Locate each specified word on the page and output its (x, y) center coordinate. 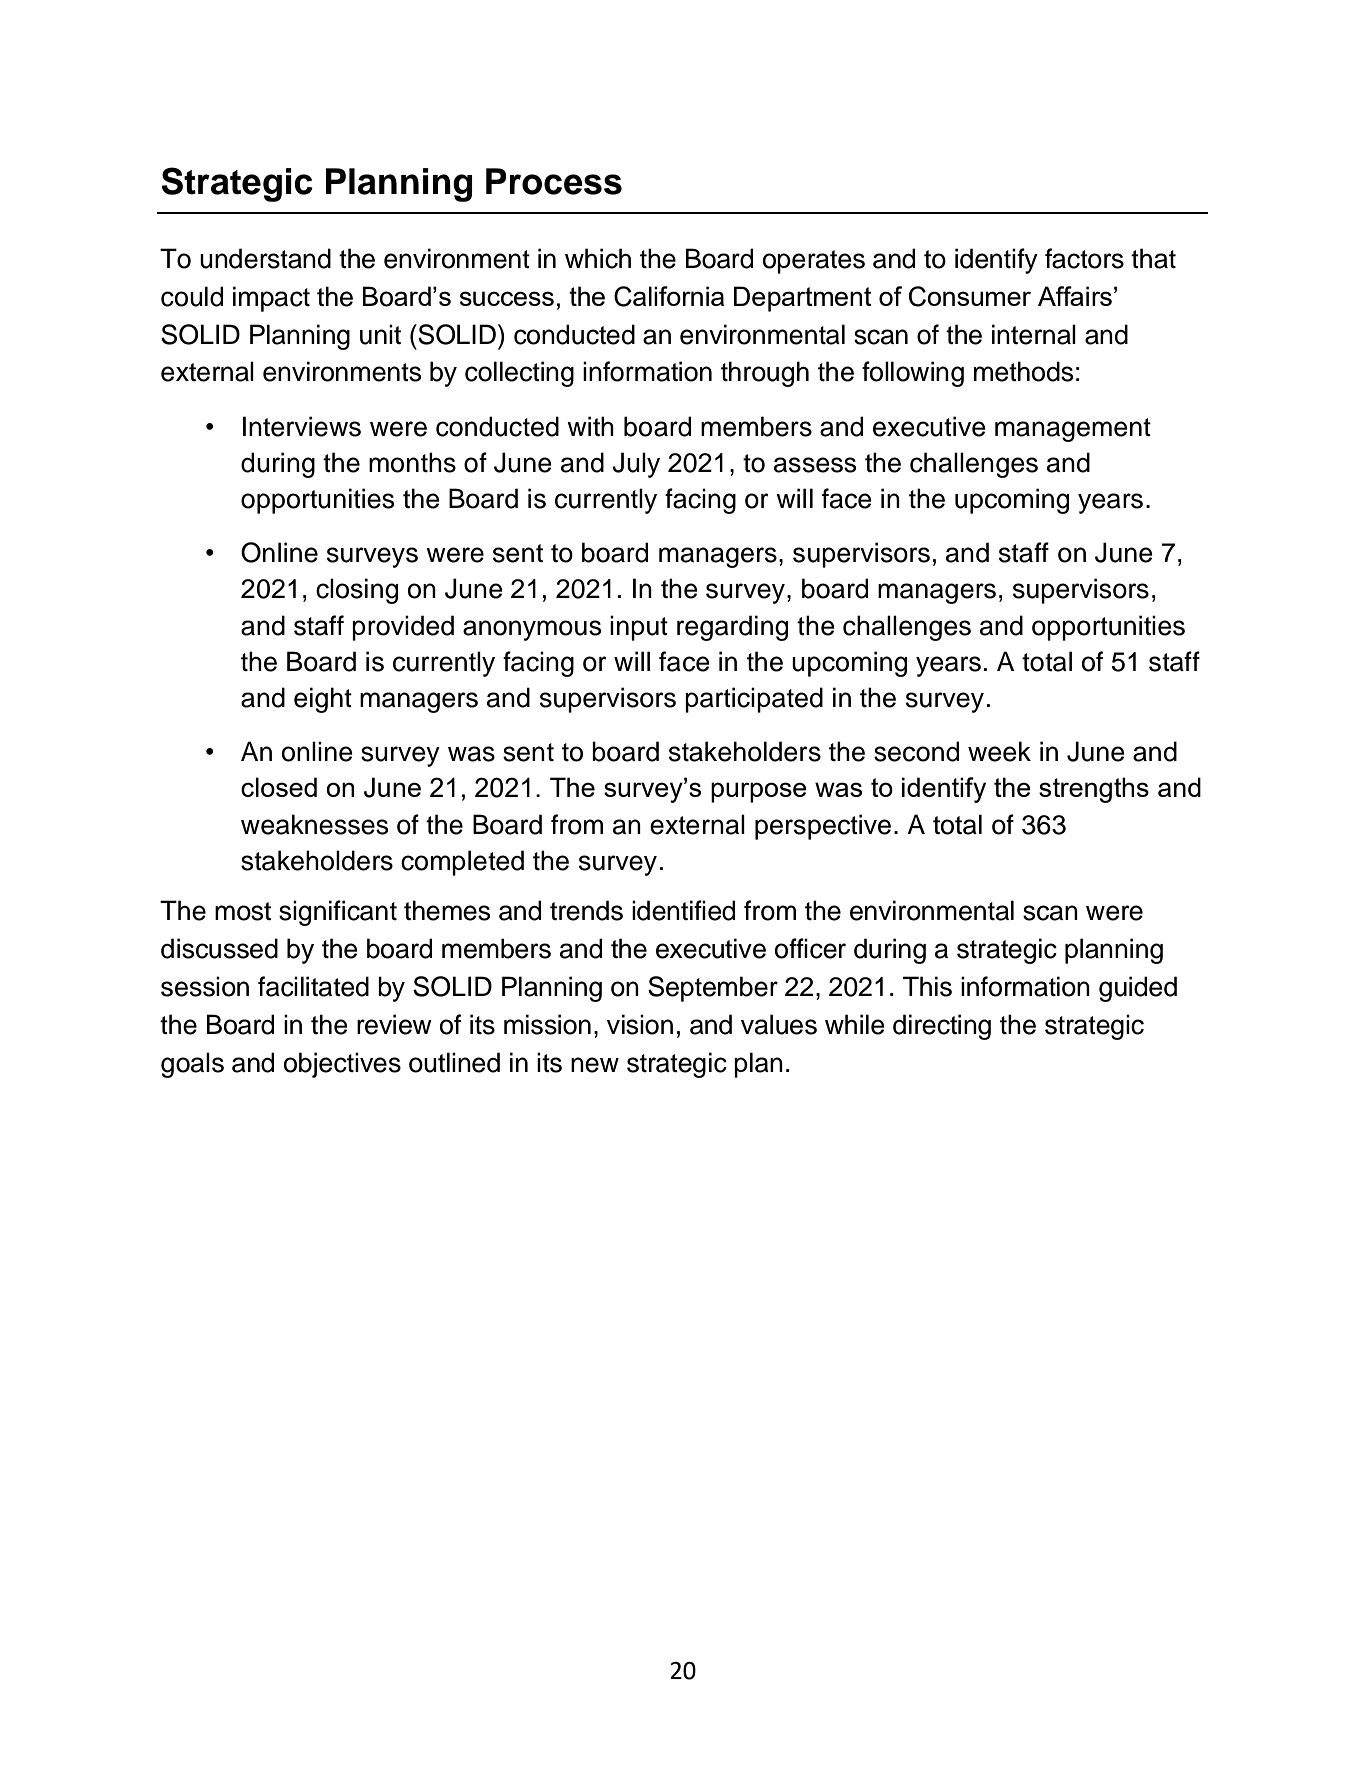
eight (323, 700)
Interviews (302, 426)
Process (554, 181)
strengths (1094, 790)
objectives (342, 1065)
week (999, 751)
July (636, 465)
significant (338, 913)
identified (683, 910)
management (1073, 430)
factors (1084, 258)
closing (357, 591)
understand (265, 258)
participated (754, 700)
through (765, 374)
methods (1023, 371)
